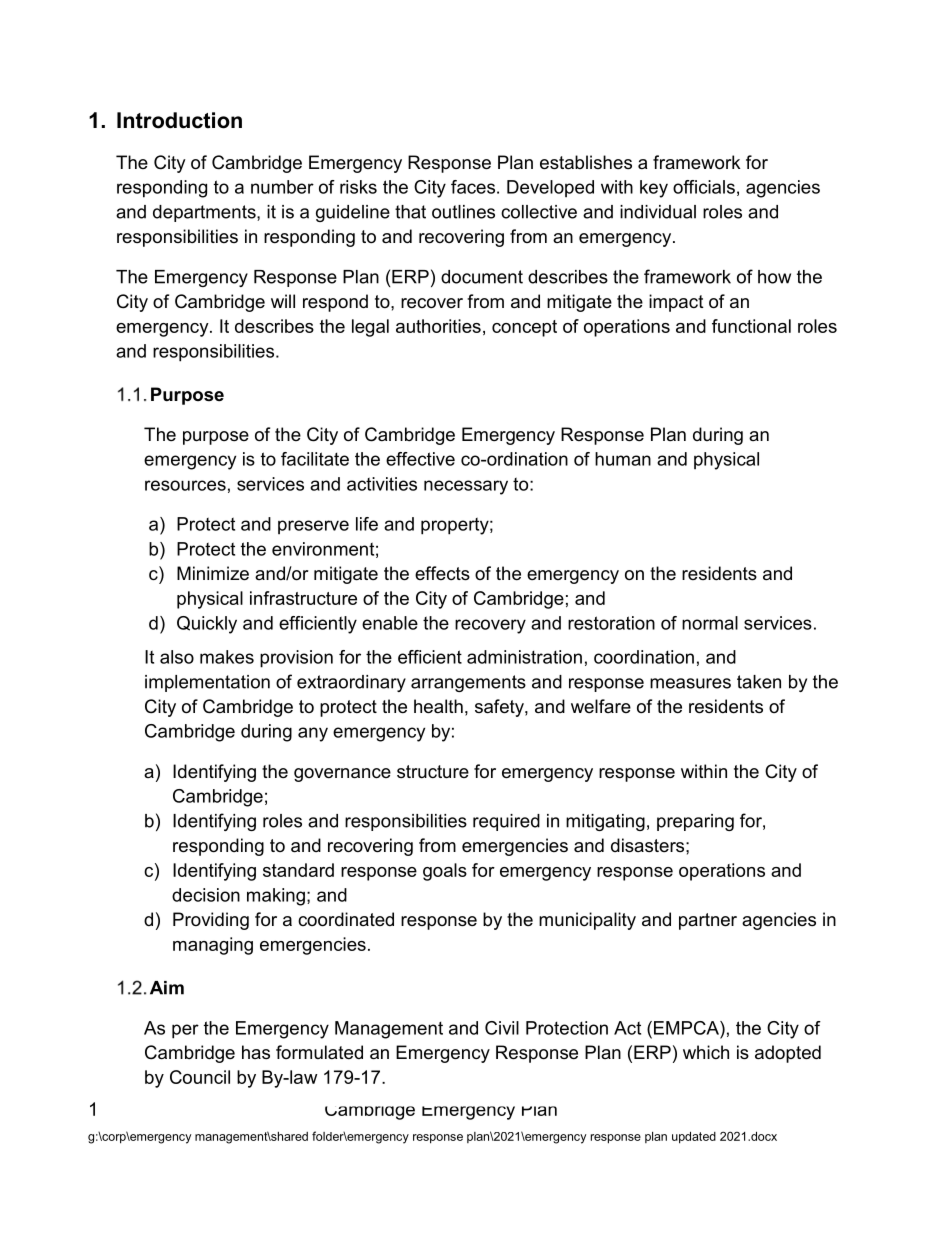 This screenshot has width=952, height=1233. I want to click on facilitate, so click(315, 459).
